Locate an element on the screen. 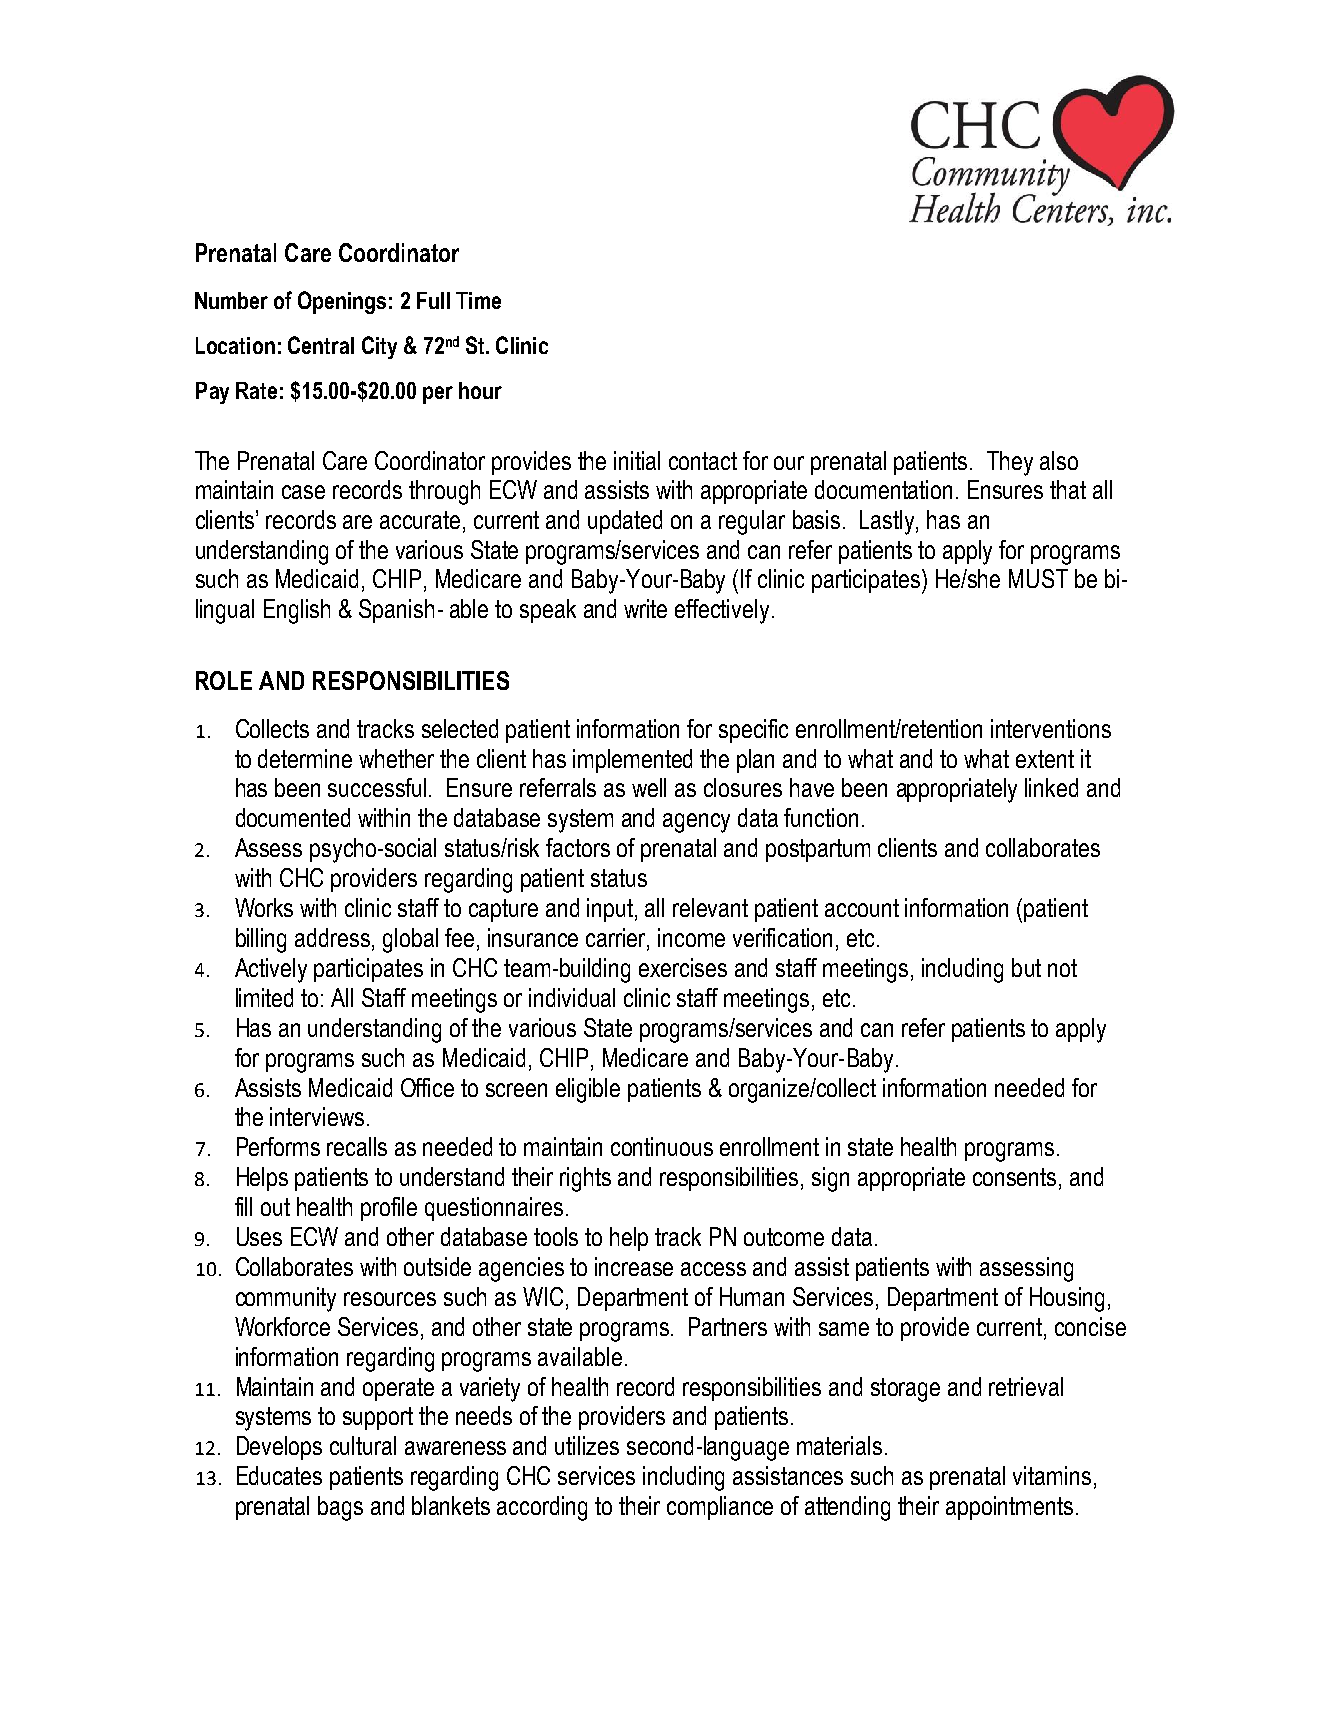  eligible is located at coordinates (588, 1090).
